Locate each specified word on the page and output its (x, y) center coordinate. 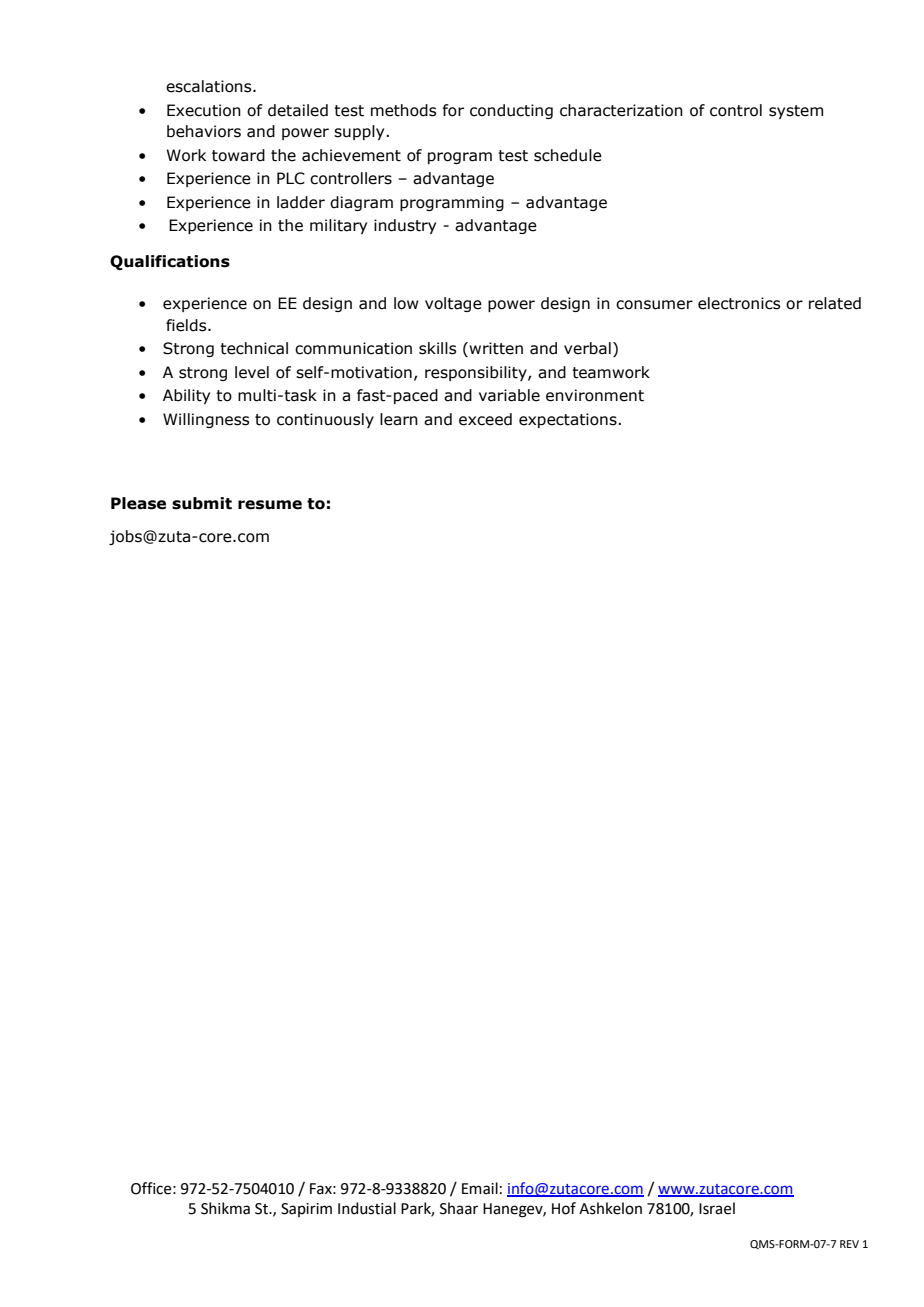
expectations (569, 420)
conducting (511, 111)
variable (509, 395)
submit (202, 503)
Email (480, 1188)
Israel (717, 1208)
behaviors (204, 131)
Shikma (225, 1208)
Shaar (459, 1208)
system (796, 112)
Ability (186, 396)
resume (270, 505)
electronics (739, 303)
